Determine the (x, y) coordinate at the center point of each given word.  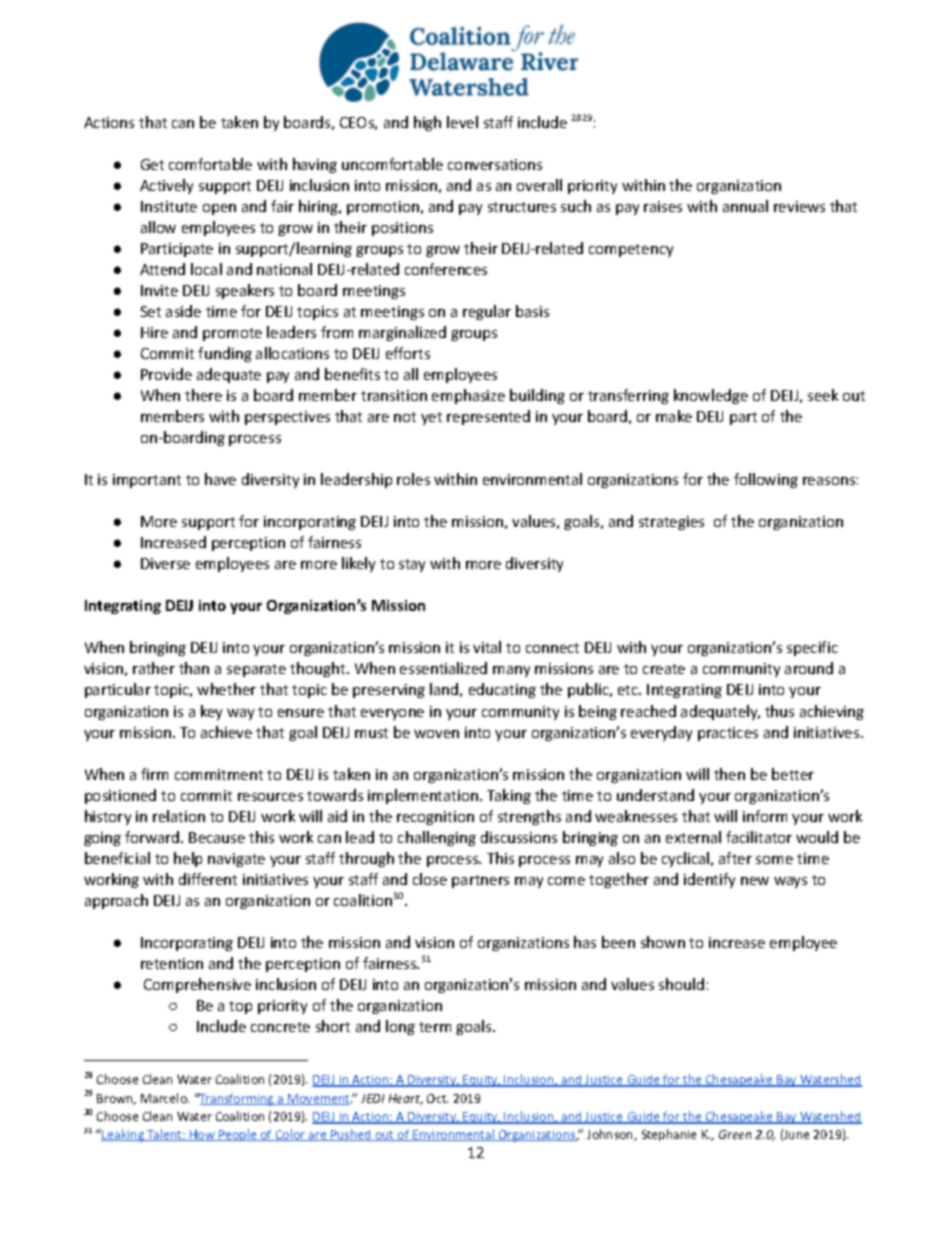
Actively (166, 186)
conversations (495, 164)
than (194, 668)
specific (812, 648)
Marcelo (165, 1098)
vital (487, 647)
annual (745, 206)
